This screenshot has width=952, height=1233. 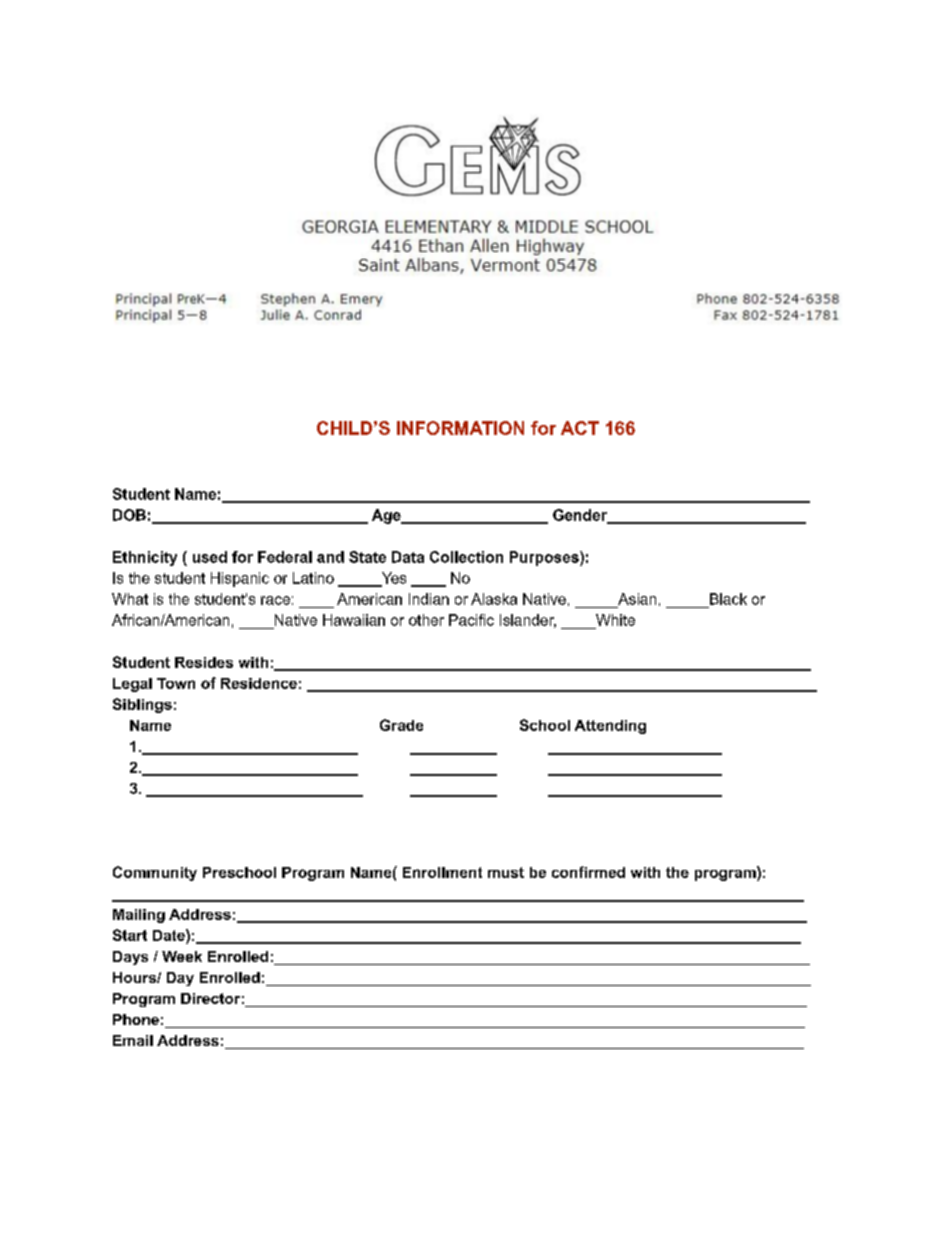 What do you see at coordinates (155, 873) in the screenshot?
I see `Community` at bounding box center [155, 873].
